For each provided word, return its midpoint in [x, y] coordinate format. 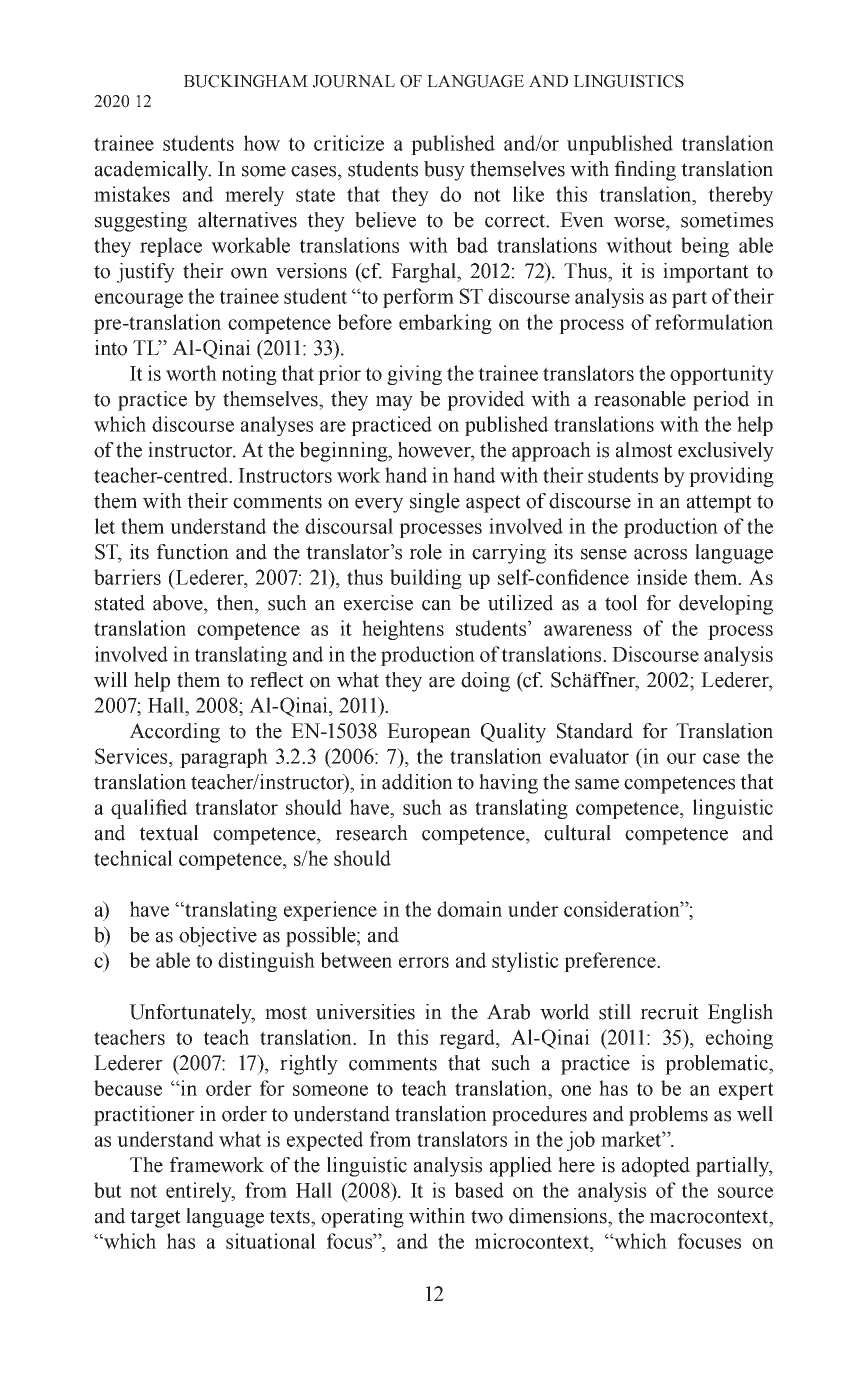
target [155, 1219]
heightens [403, 630]
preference [611, 962]
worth [191, 373]
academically [153, 171]
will [111, 680]
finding [645, 171]
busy [444, 171]
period [721, 401]
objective [218, 937]
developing [726, 605]
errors [424, 962]
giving [414, 375]
